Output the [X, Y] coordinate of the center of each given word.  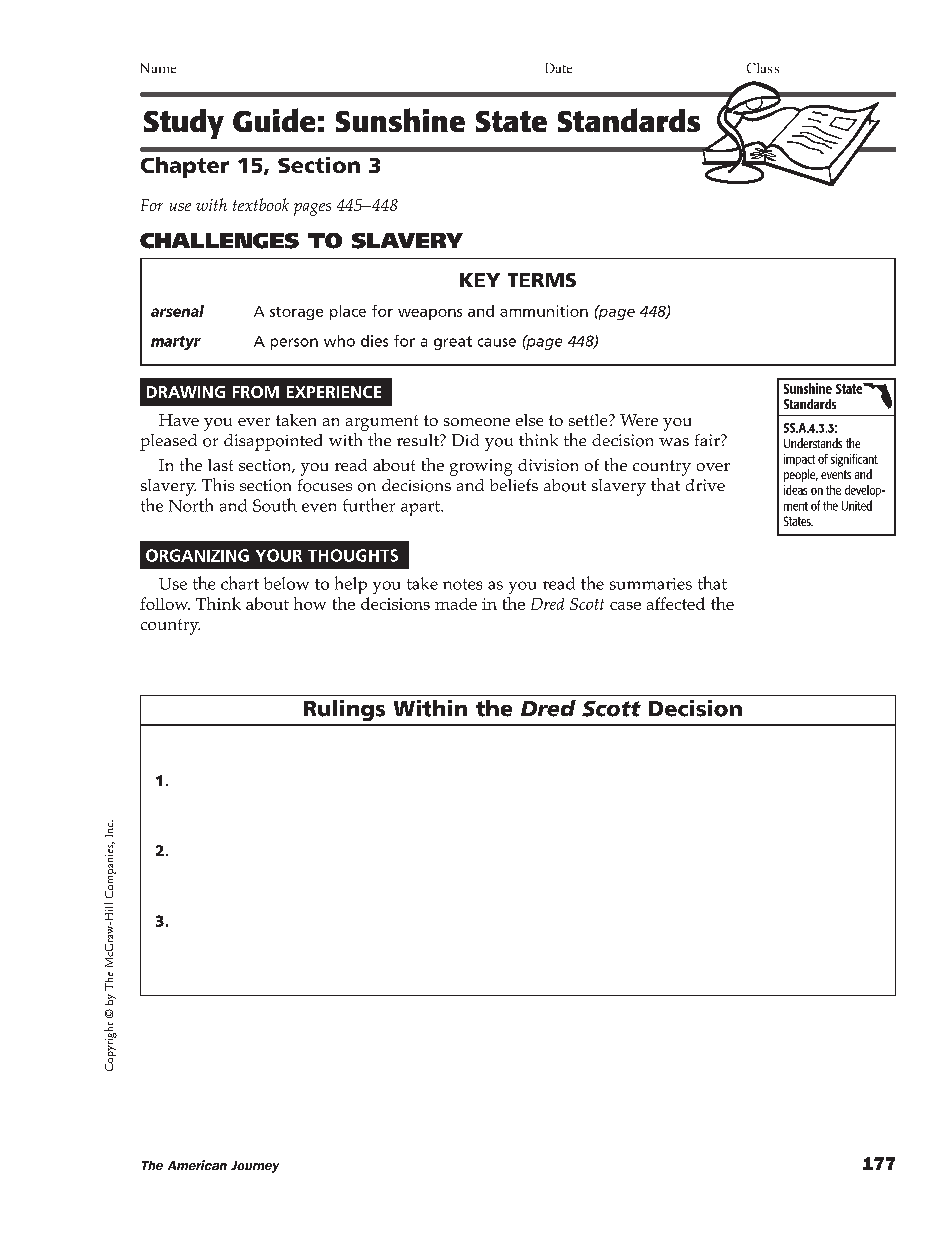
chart [240, 583]
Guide [274, 120]
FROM [256, 392]
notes [462, 584]
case [625, 606]
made [456, 604]
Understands [813, 443]
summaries [651, 584]
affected [676, 603]
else [529, 420]
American [197, 1165]
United [857, 505]
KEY [480, 280]
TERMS [542, 280]
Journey [255, 1167]
